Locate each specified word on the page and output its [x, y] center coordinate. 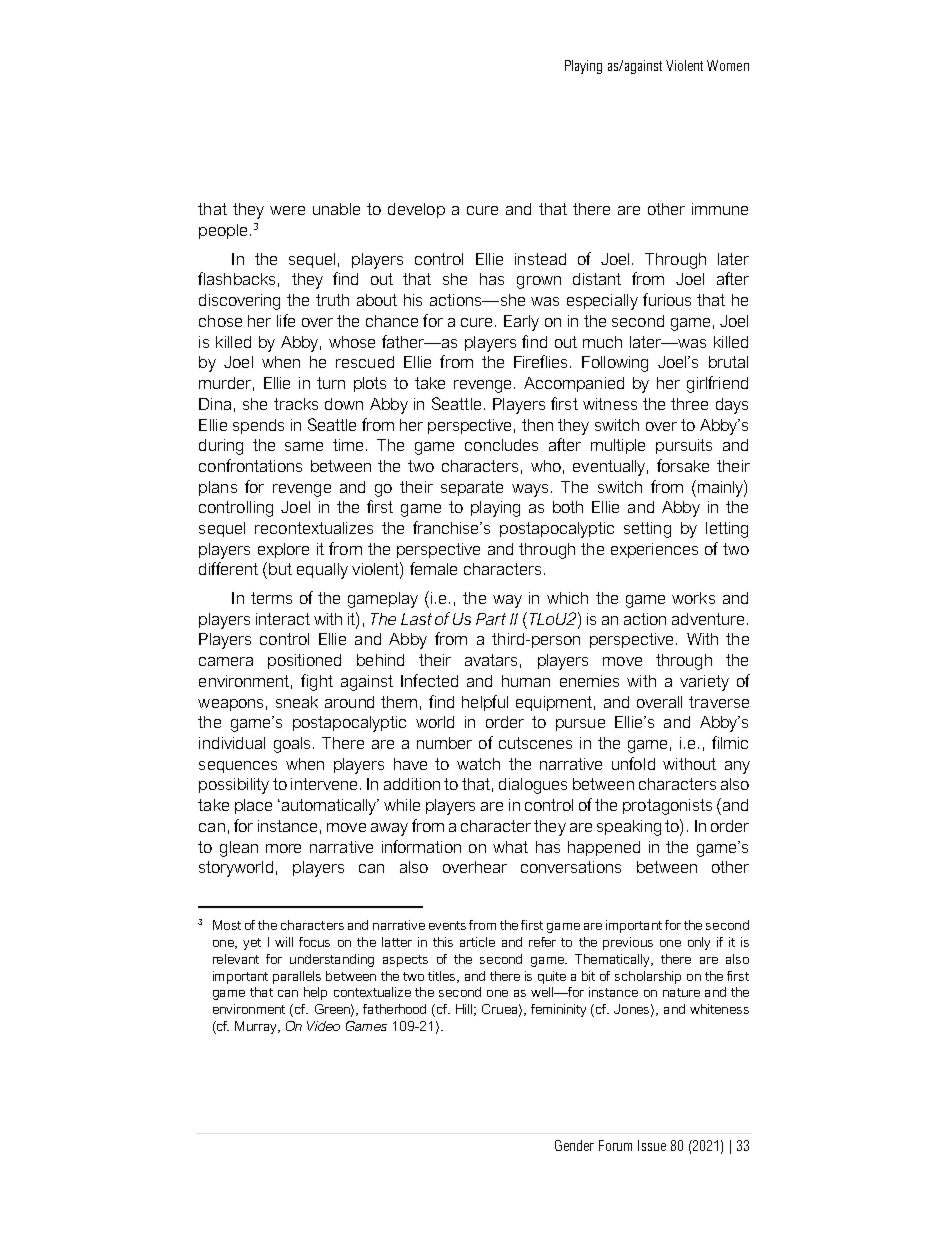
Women [728, 65]
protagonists [667, 807]
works [693, 598]
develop [416, 210]
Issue [652, 1145]
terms [271, 598]
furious [667, 299]
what [510, 847]
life [286, 320]
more [283, 848]
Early [521, 323]
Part [491, 619]
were [287, 210]
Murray [257, 1027]
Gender [574, 1145]
